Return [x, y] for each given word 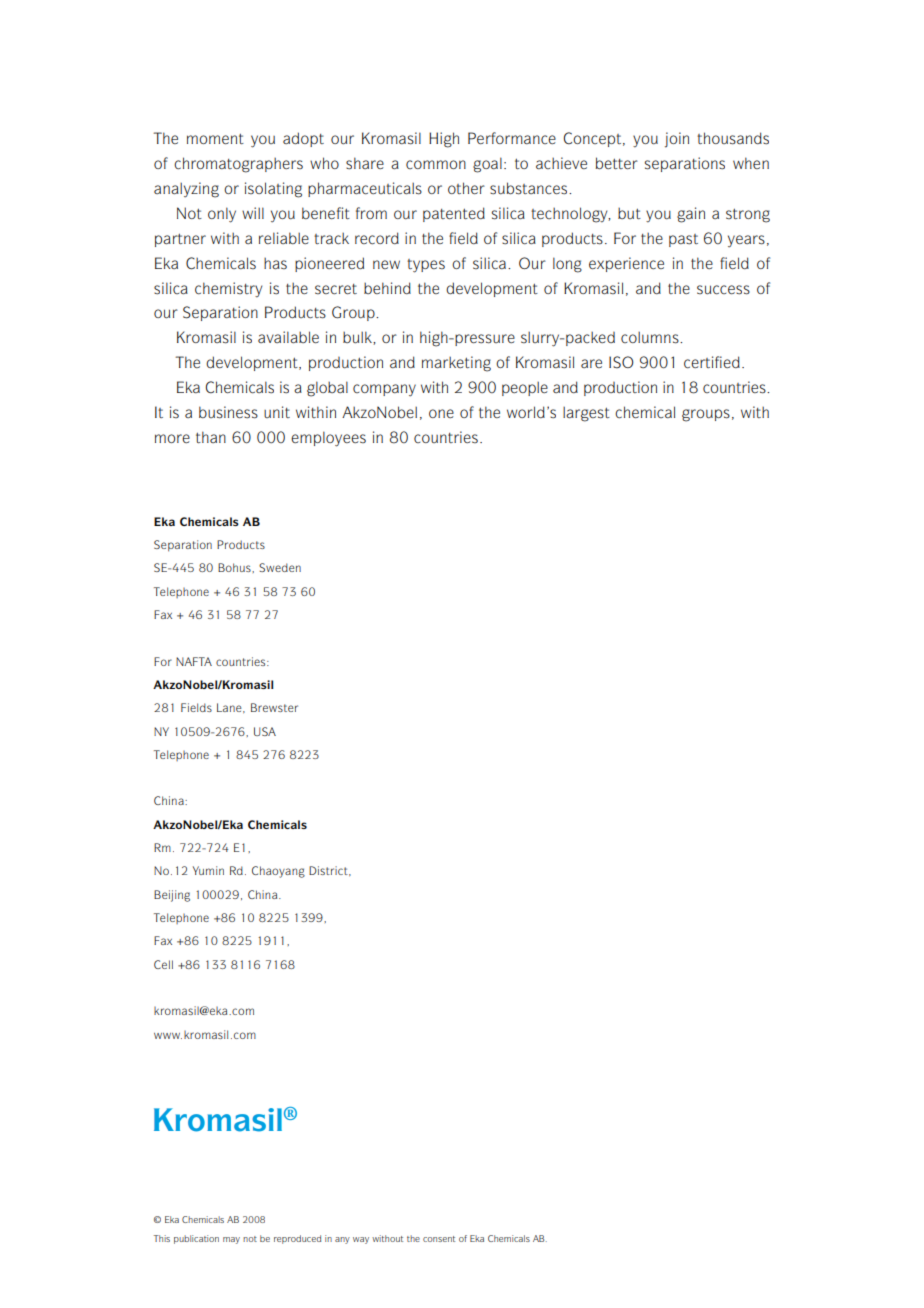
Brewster [274, 707]
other [466, 188]
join [677, 140]
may [231, 1240]
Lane [230, 708]
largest [586, 414]
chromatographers [238, 165]
